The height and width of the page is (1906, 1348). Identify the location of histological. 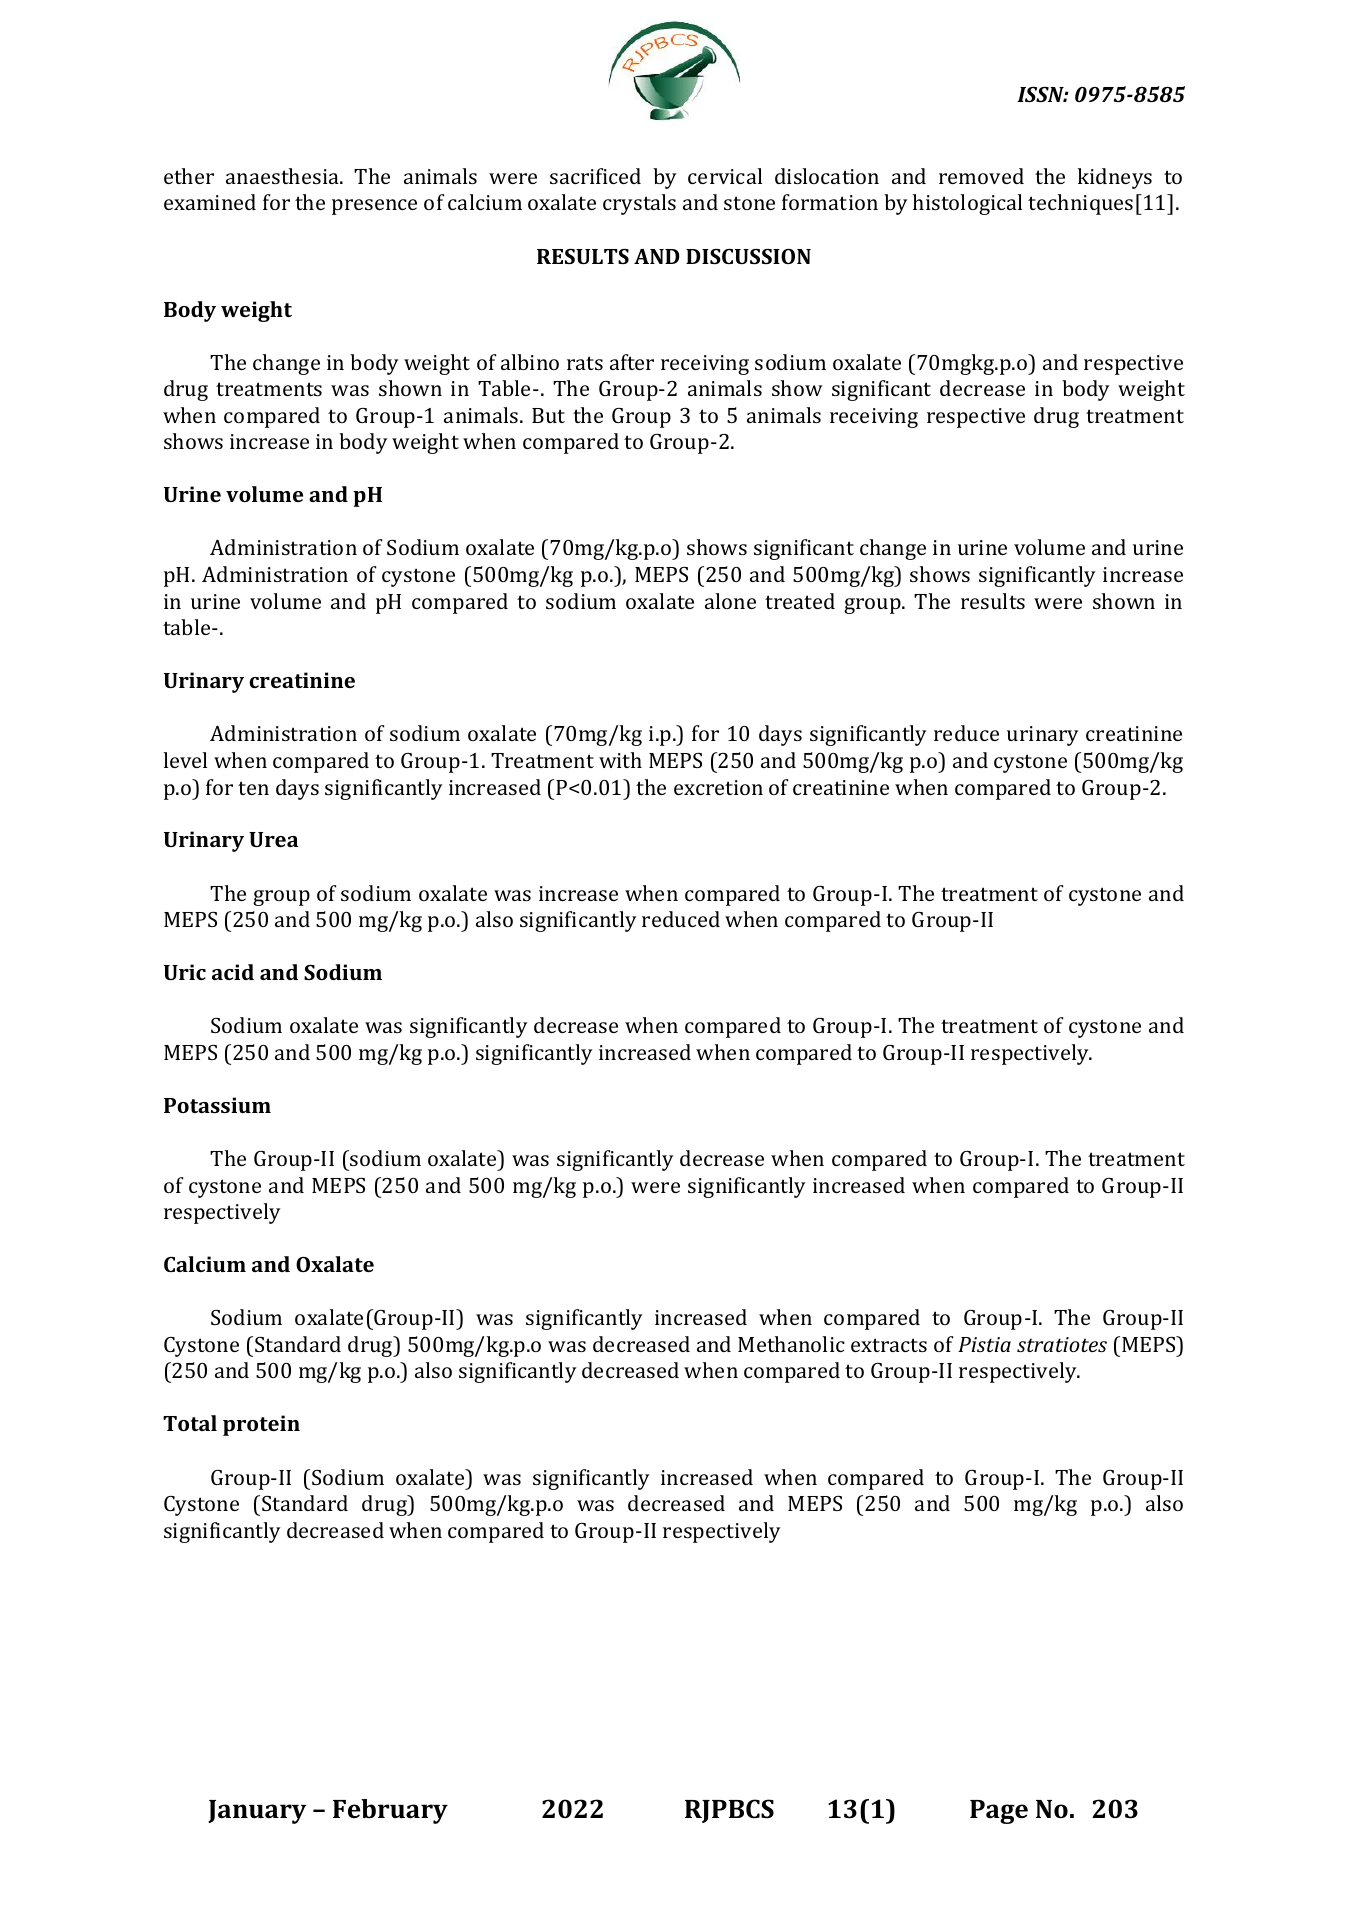
(967, 204).
